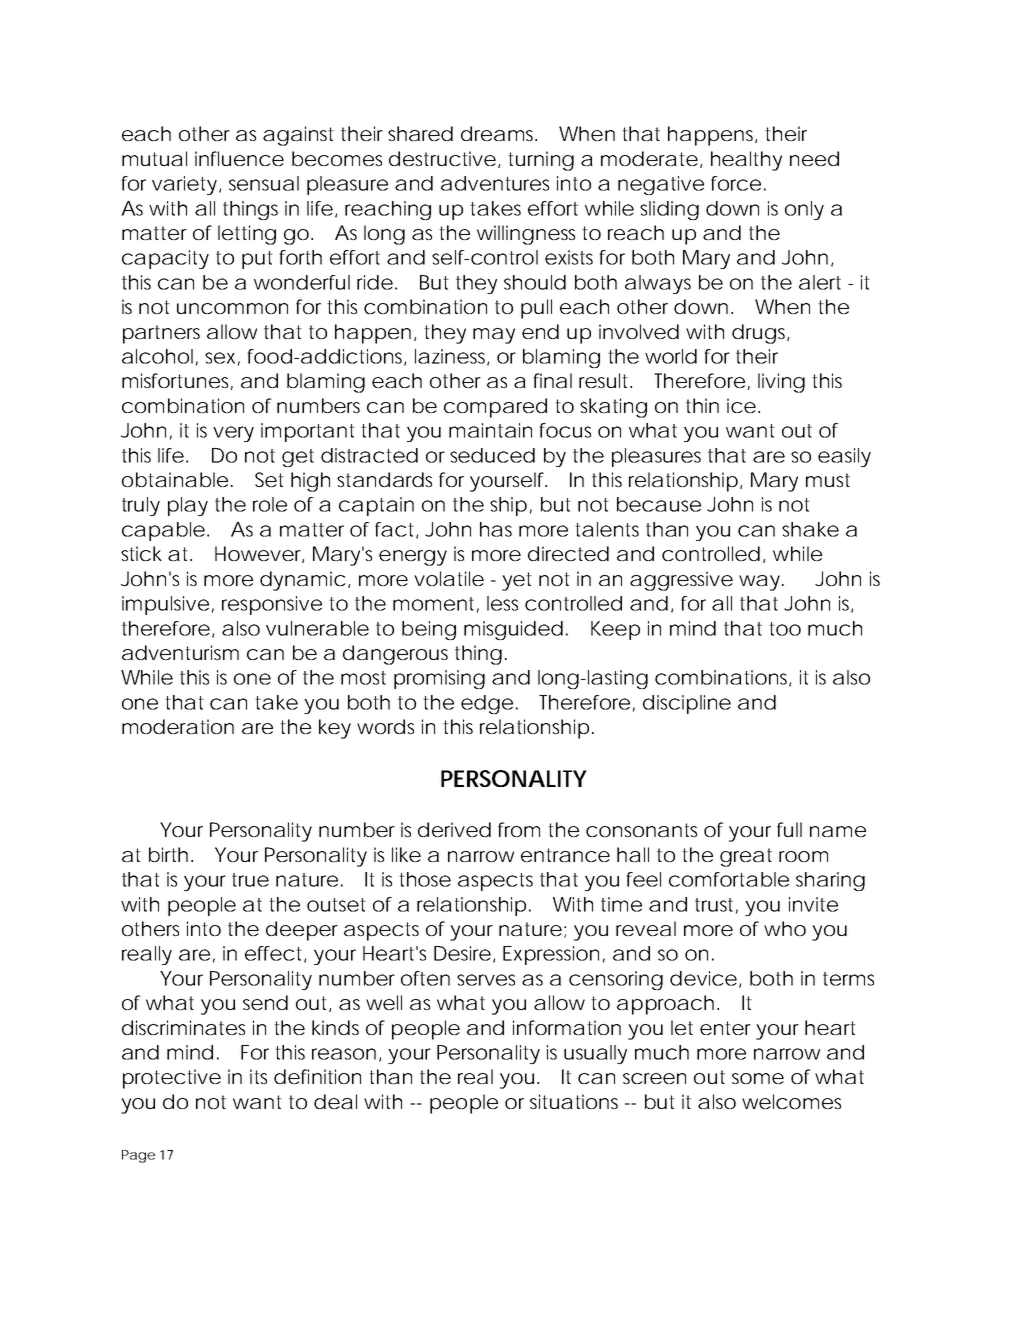  Describe the element at coordinates (746, 161) in the screenshot. I see `healthy` at that location.
